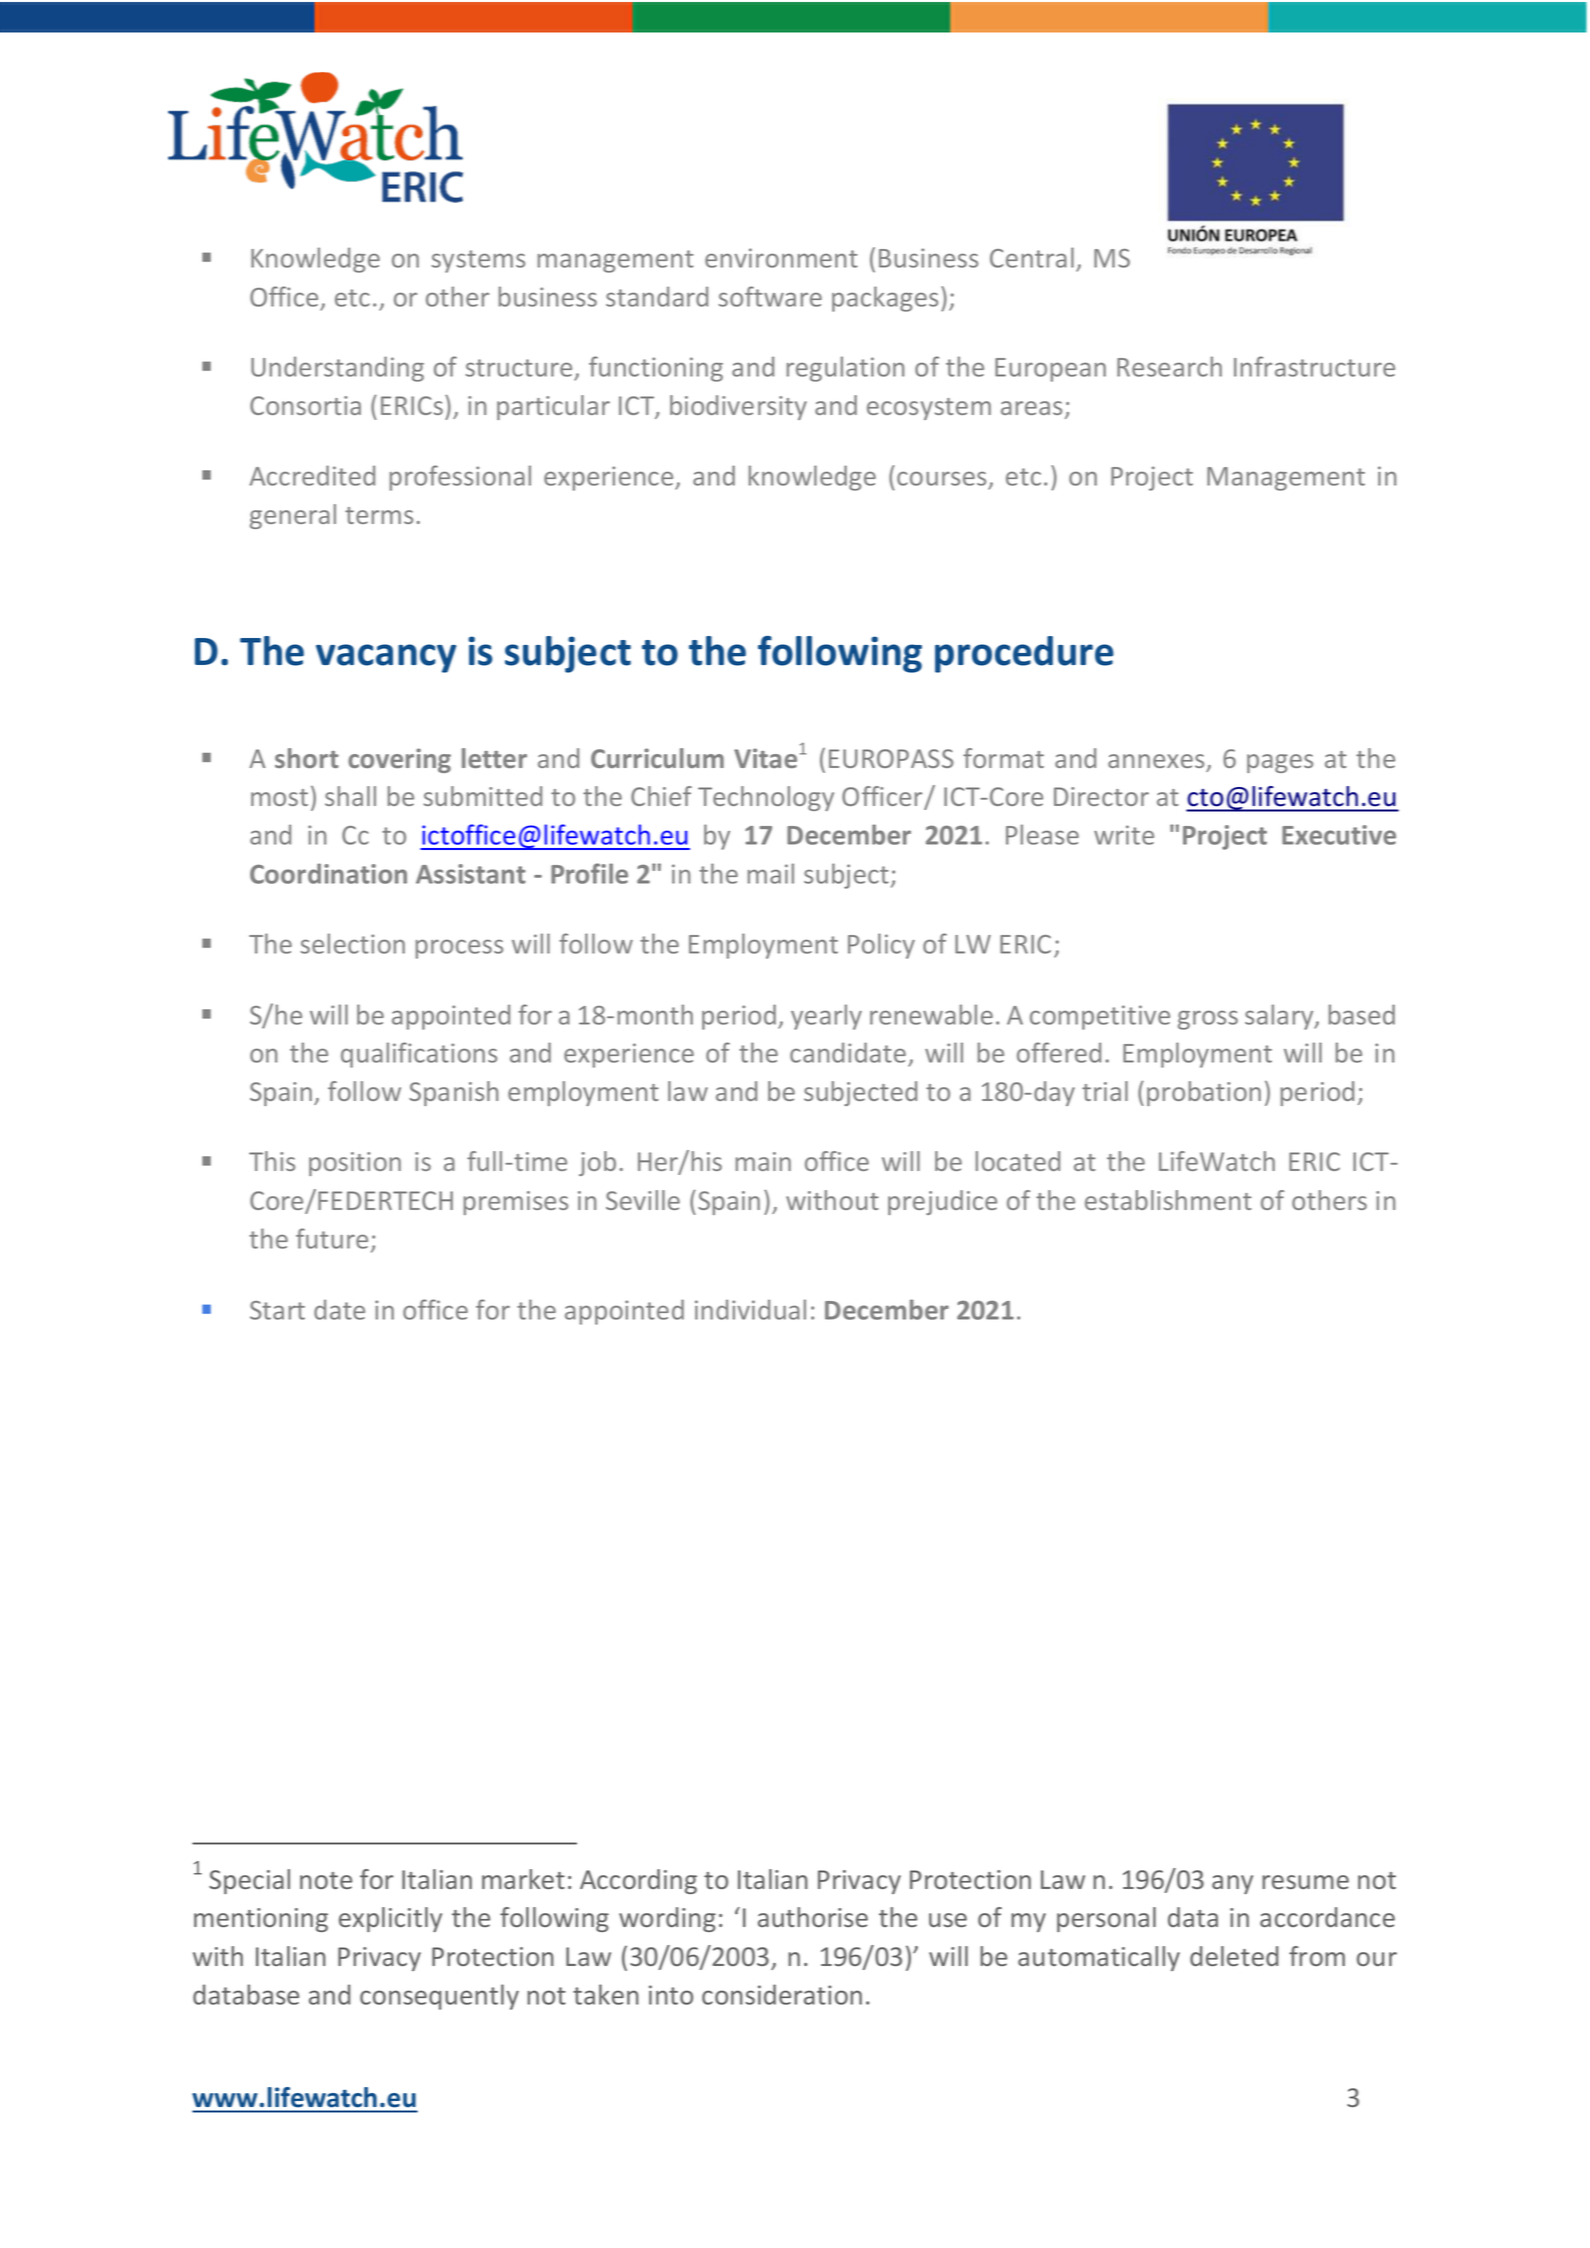 This page has width=1590, height=2248. Describe the element at coordinates (1169, 366) in the page. I see `Research` at that location.
